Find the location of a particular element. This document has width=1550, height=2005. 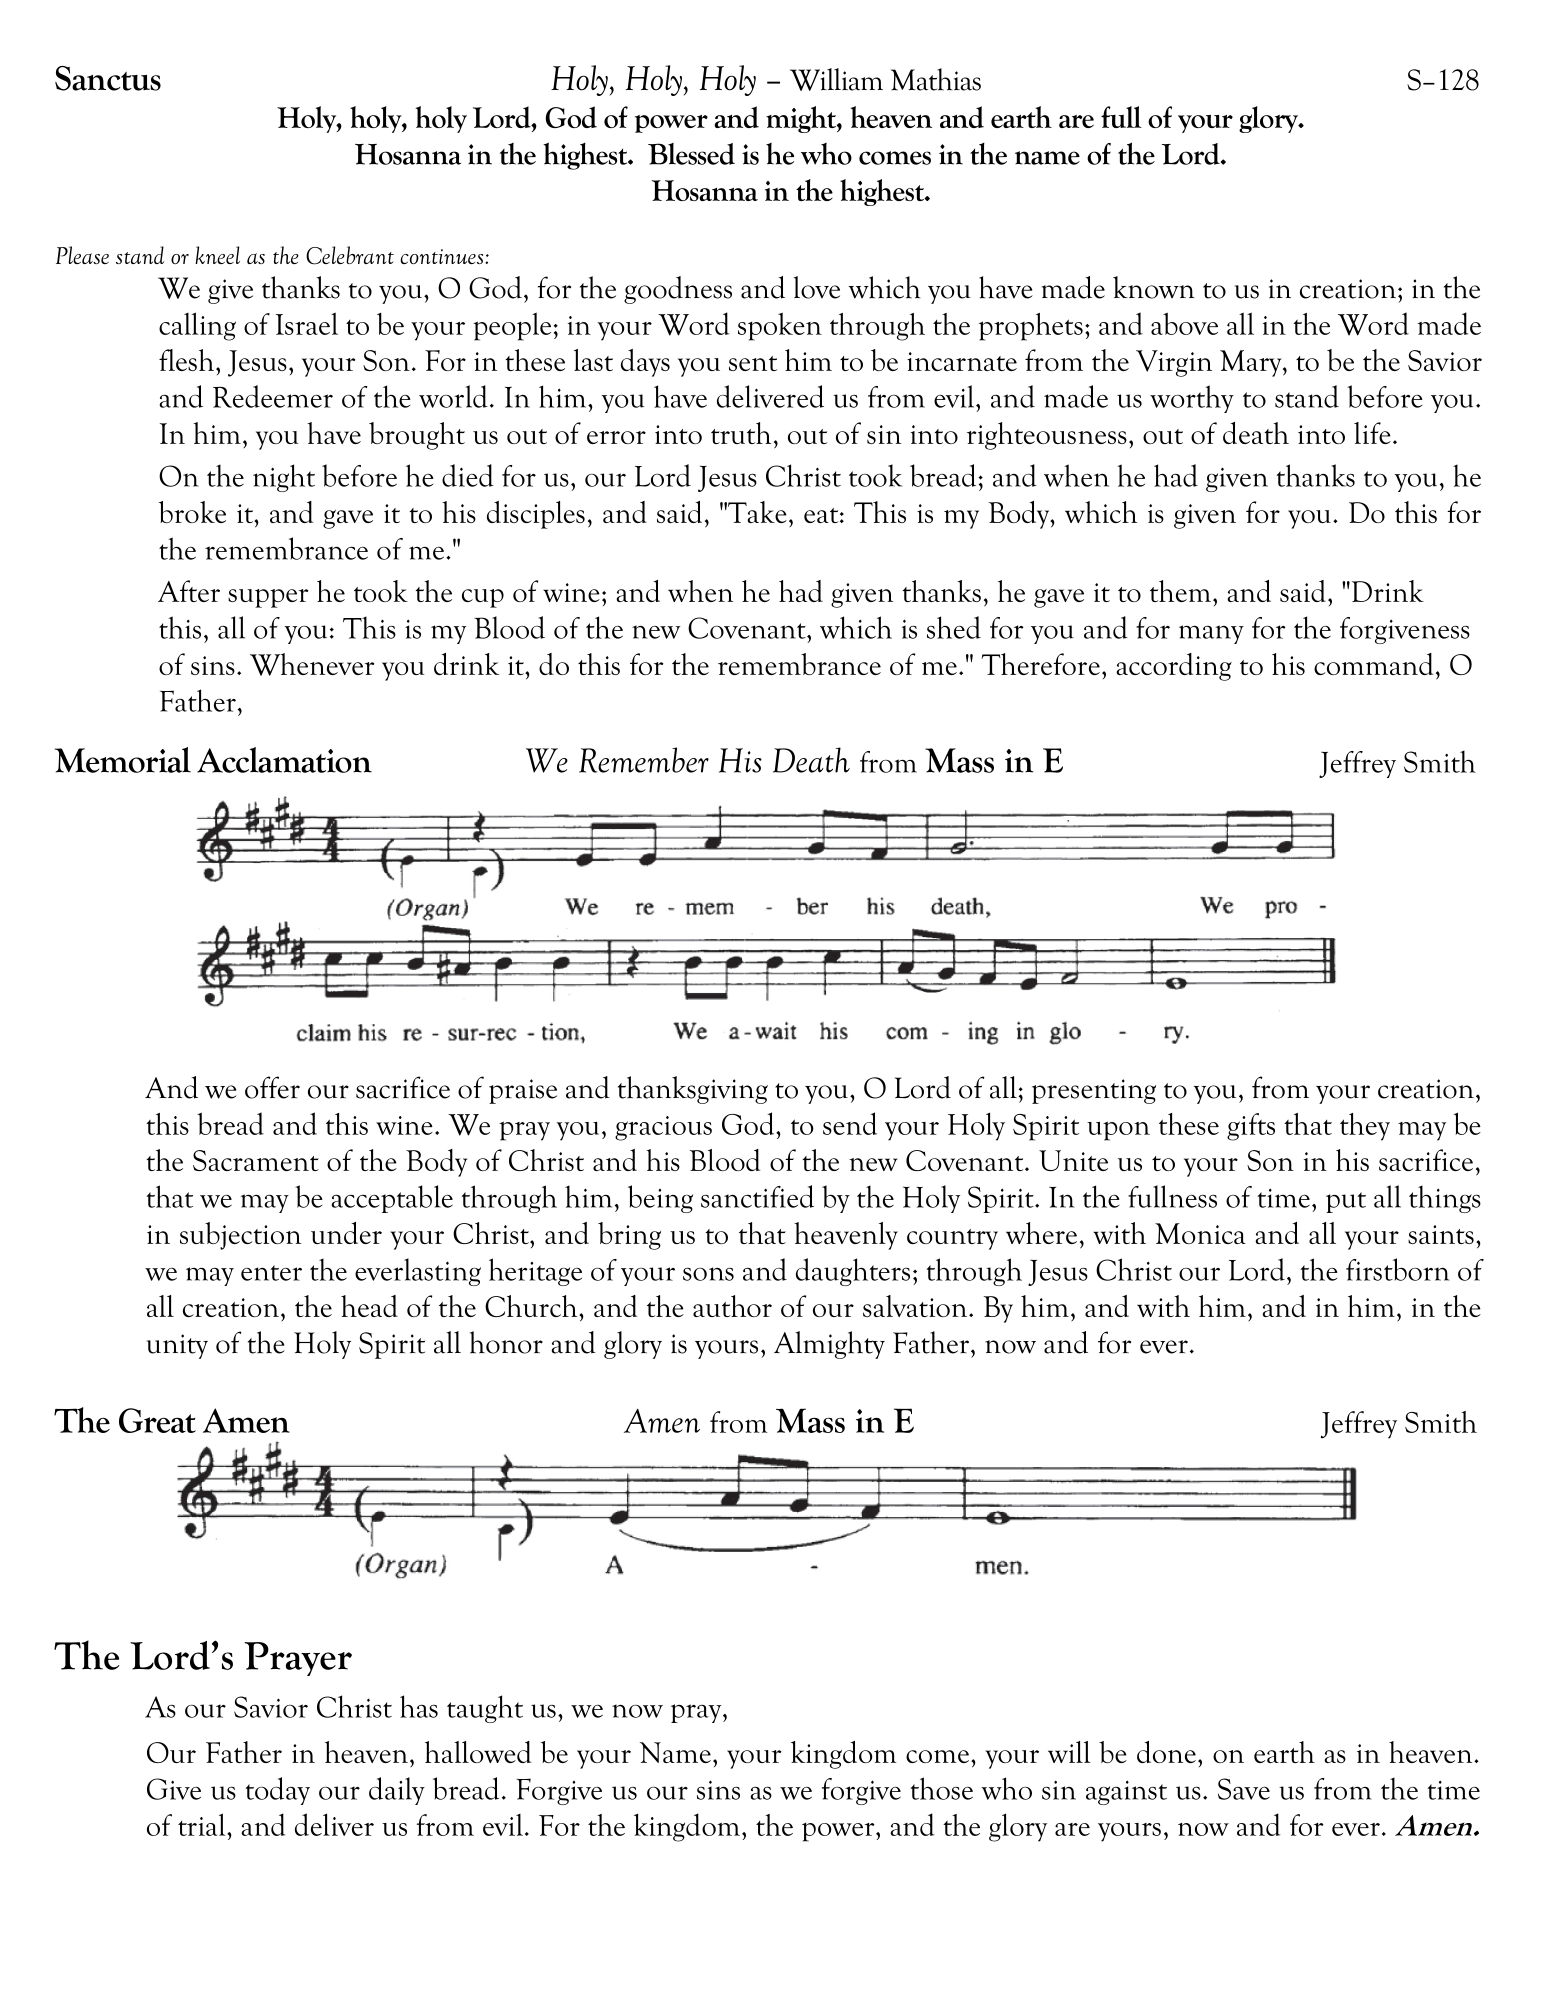

Great is located at coordinates (157, 1420).
